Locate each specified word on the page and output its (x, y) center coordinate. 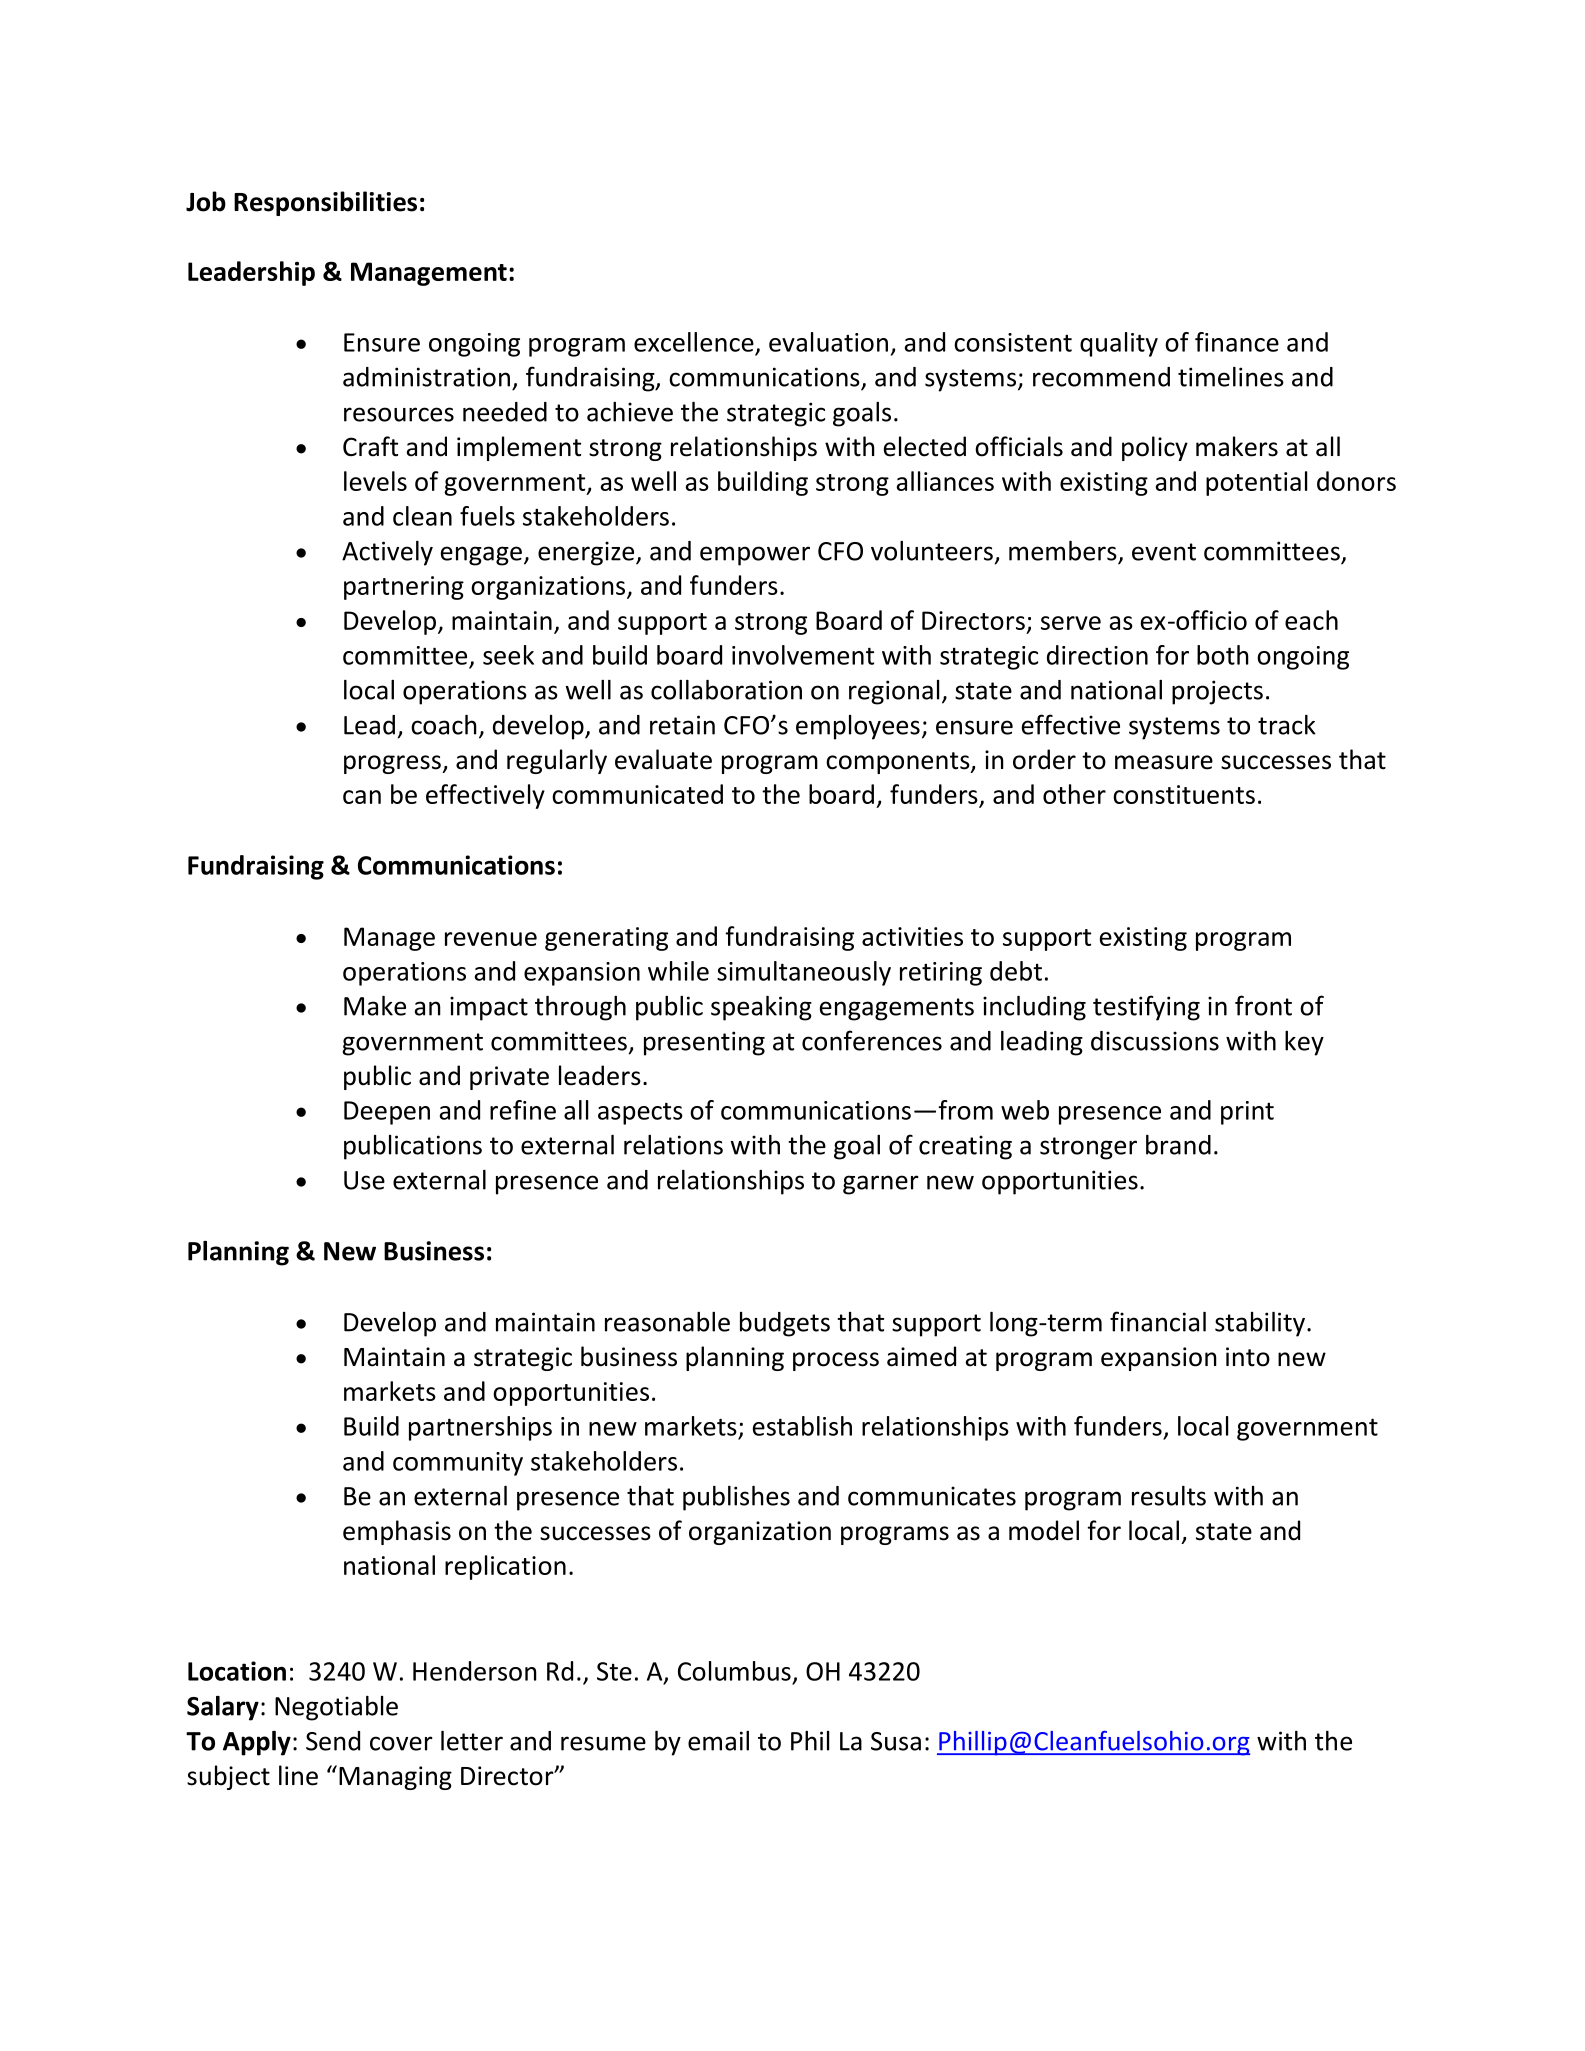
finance (1237, 342)
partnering (404, 588)
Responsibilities (325, 203)
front (1263, 1005)
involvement (803, 655)
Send (333, 1741)
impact (489, 1008)
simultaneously (804, 973)
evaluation (828, 342)
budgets (785, 1324)
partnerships (480, 1428)
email (718, 1741)
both (1223, 655)
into (1248, 1357)
